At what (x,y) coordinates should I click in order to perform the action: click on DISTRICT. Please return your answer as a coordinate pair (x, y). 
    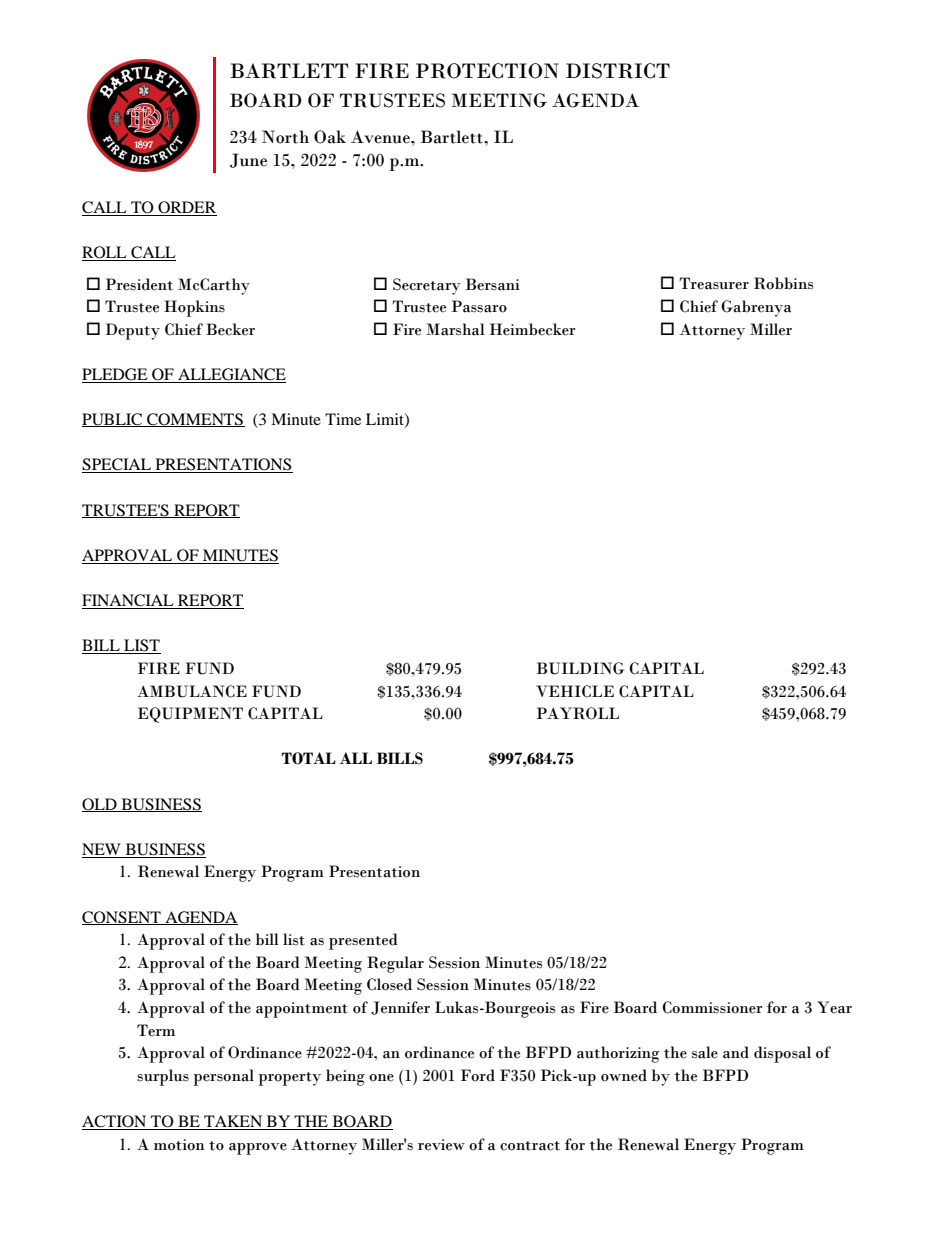
    Looking at the image, I should click on (618, 71).
